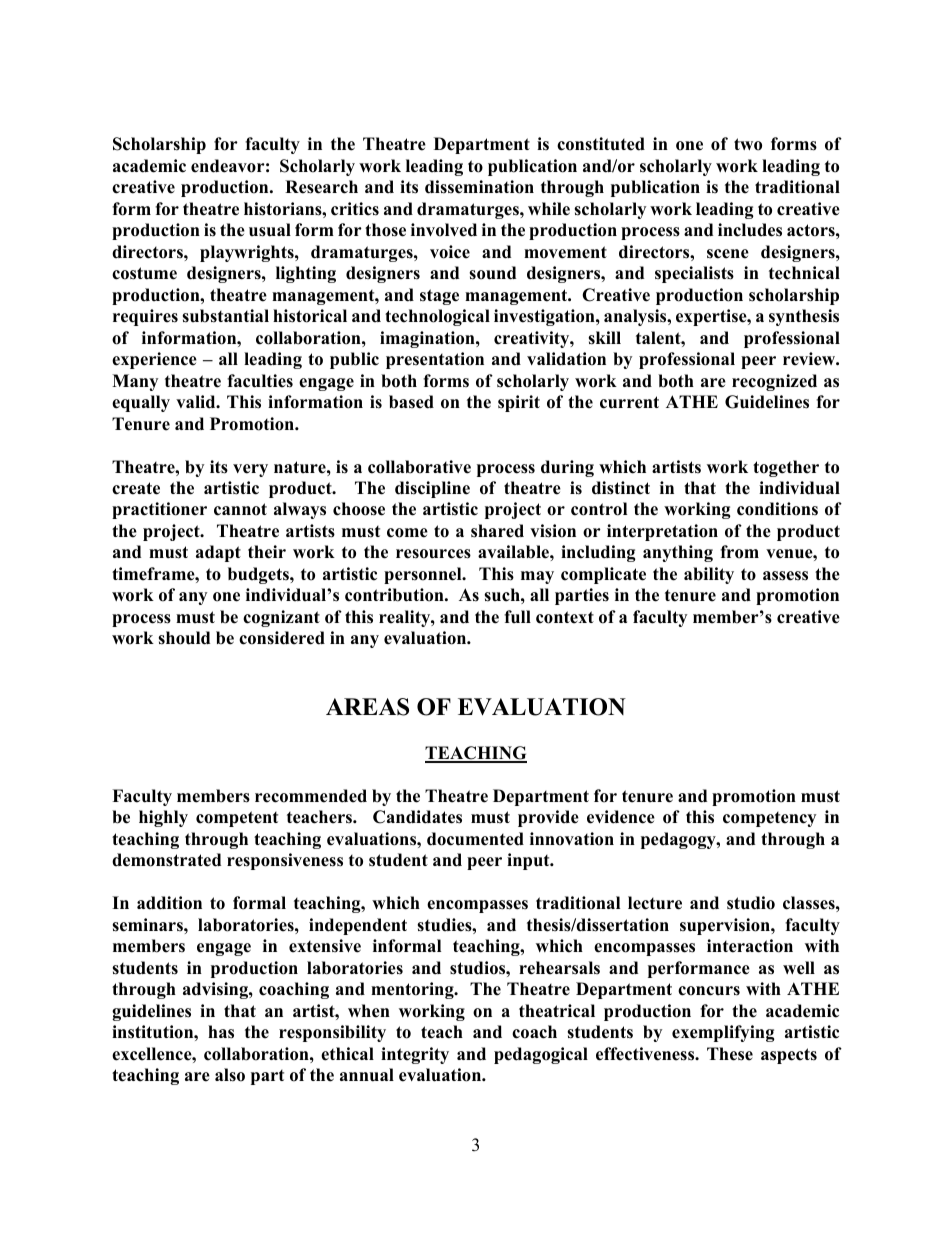 Image resolution: width=952 pixels, height=1233 pixels. What do you see at coordinates (250, 470) in the screenshot?
I see `very` at bounding box center [250, 470].
